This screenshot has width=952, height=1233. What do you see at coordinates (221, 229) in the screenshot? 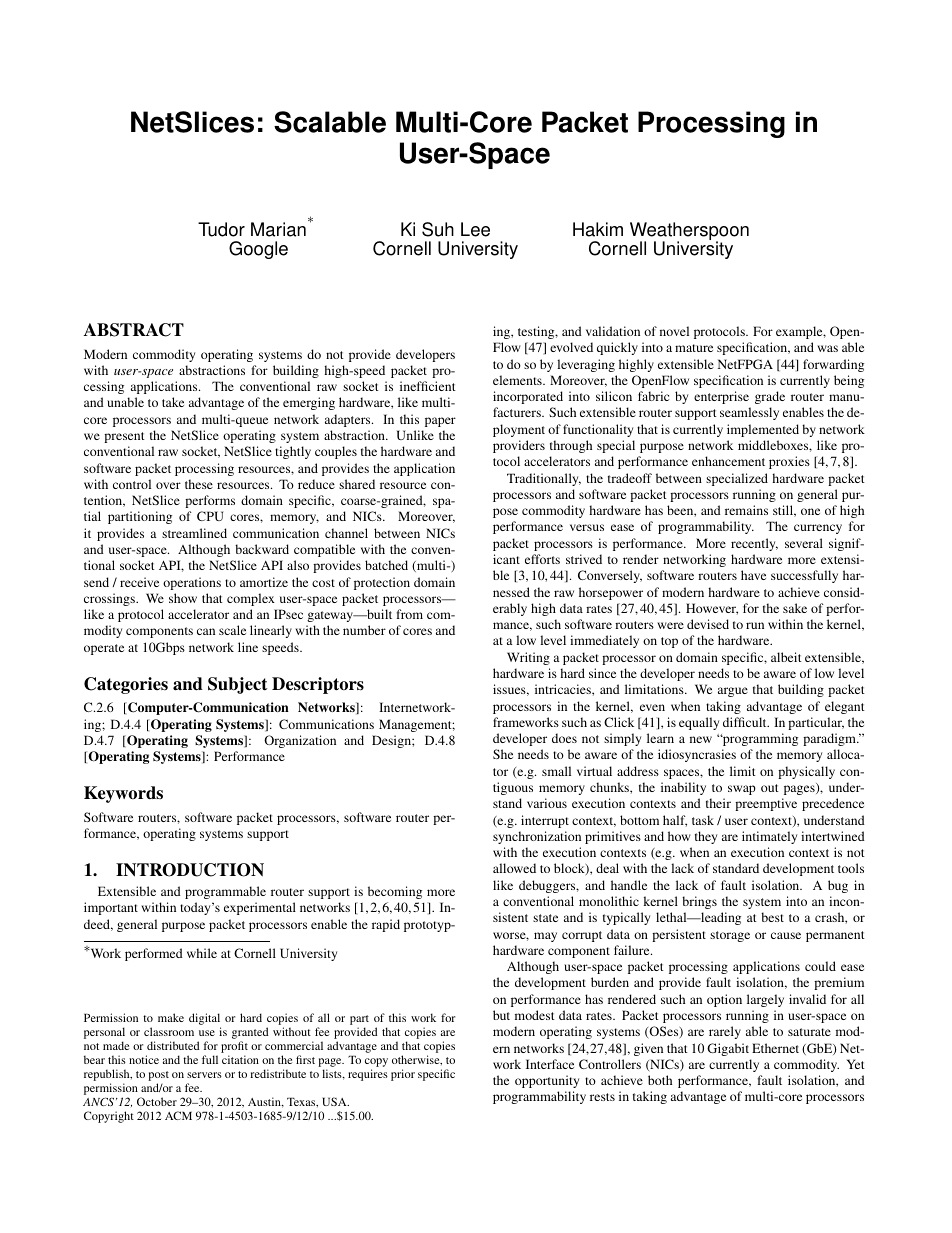
I see `Tudor` at bounding box center [221, 229].
